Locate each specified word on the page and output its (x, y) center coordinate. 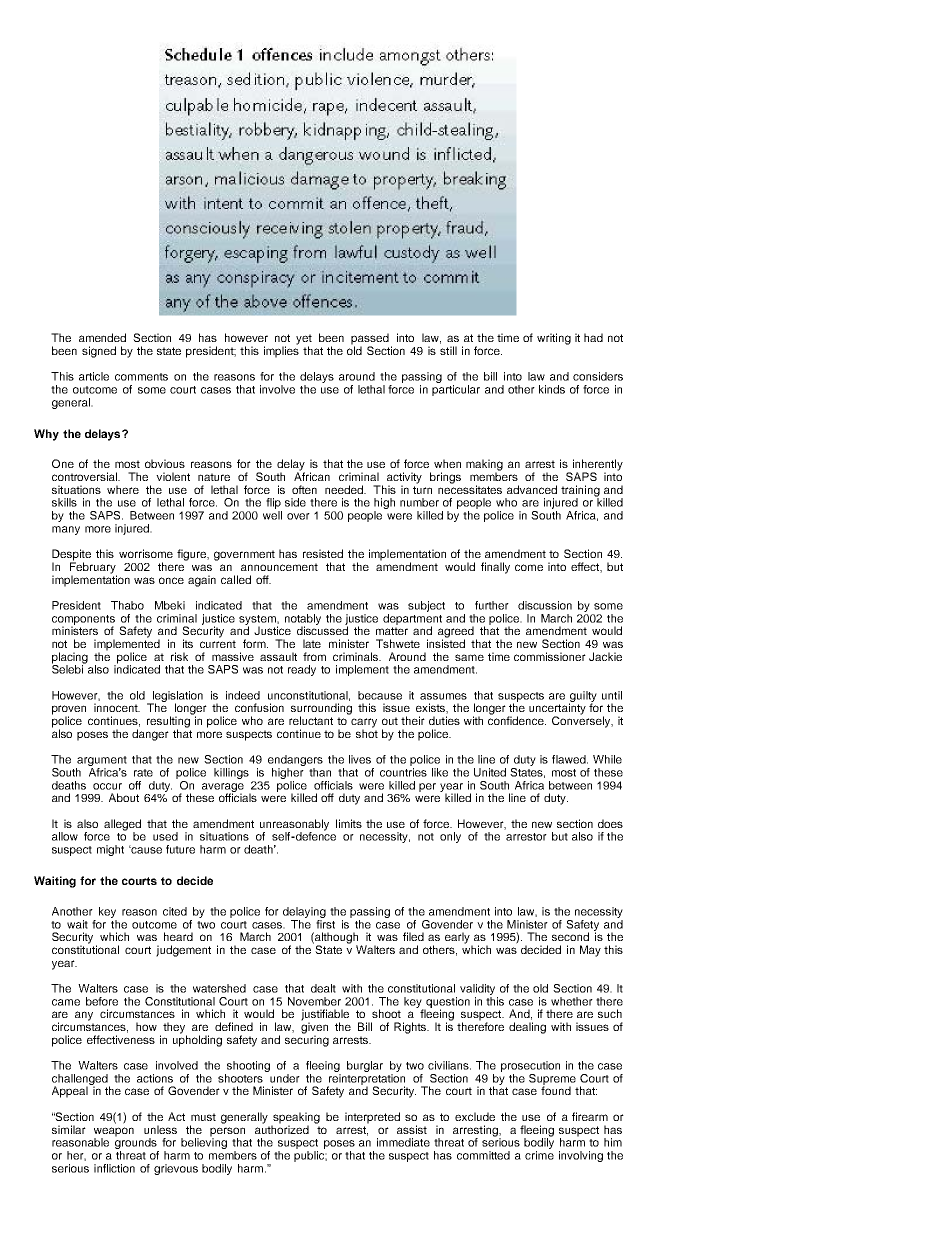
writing (554, 339)
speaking (295, 1119)
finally (495, 568)
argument (101, 762)
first (325, 923)
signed (99, 352)
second (570, 936)
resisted (323, 553)
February (93, 568)
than (320, 772)
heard (178, 936)
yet (304, 340)
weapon (114, 1133)
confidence (517, 719)
